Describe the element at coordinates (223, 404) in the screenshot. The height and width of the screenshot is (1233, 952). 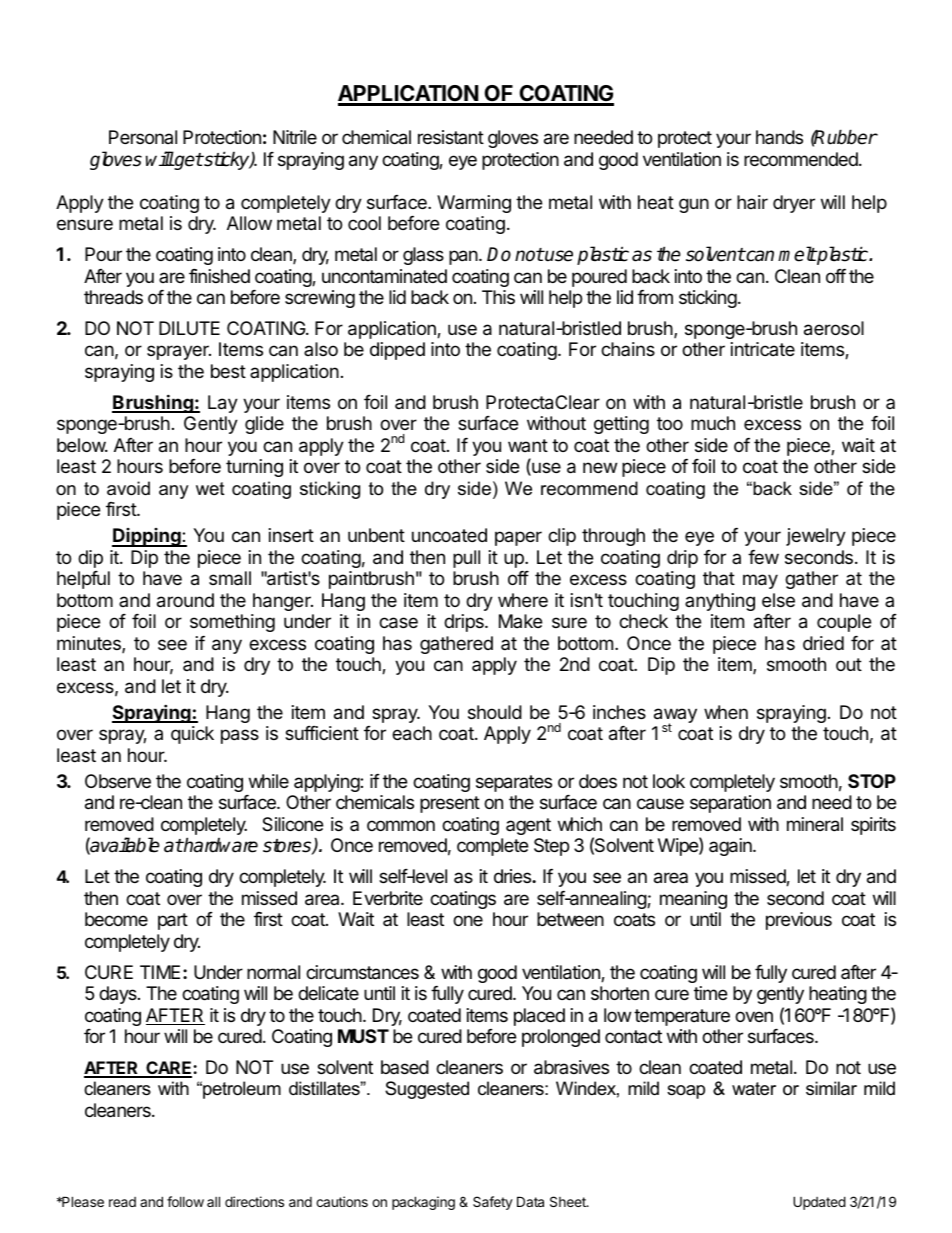
I see `Lay` at that location.
